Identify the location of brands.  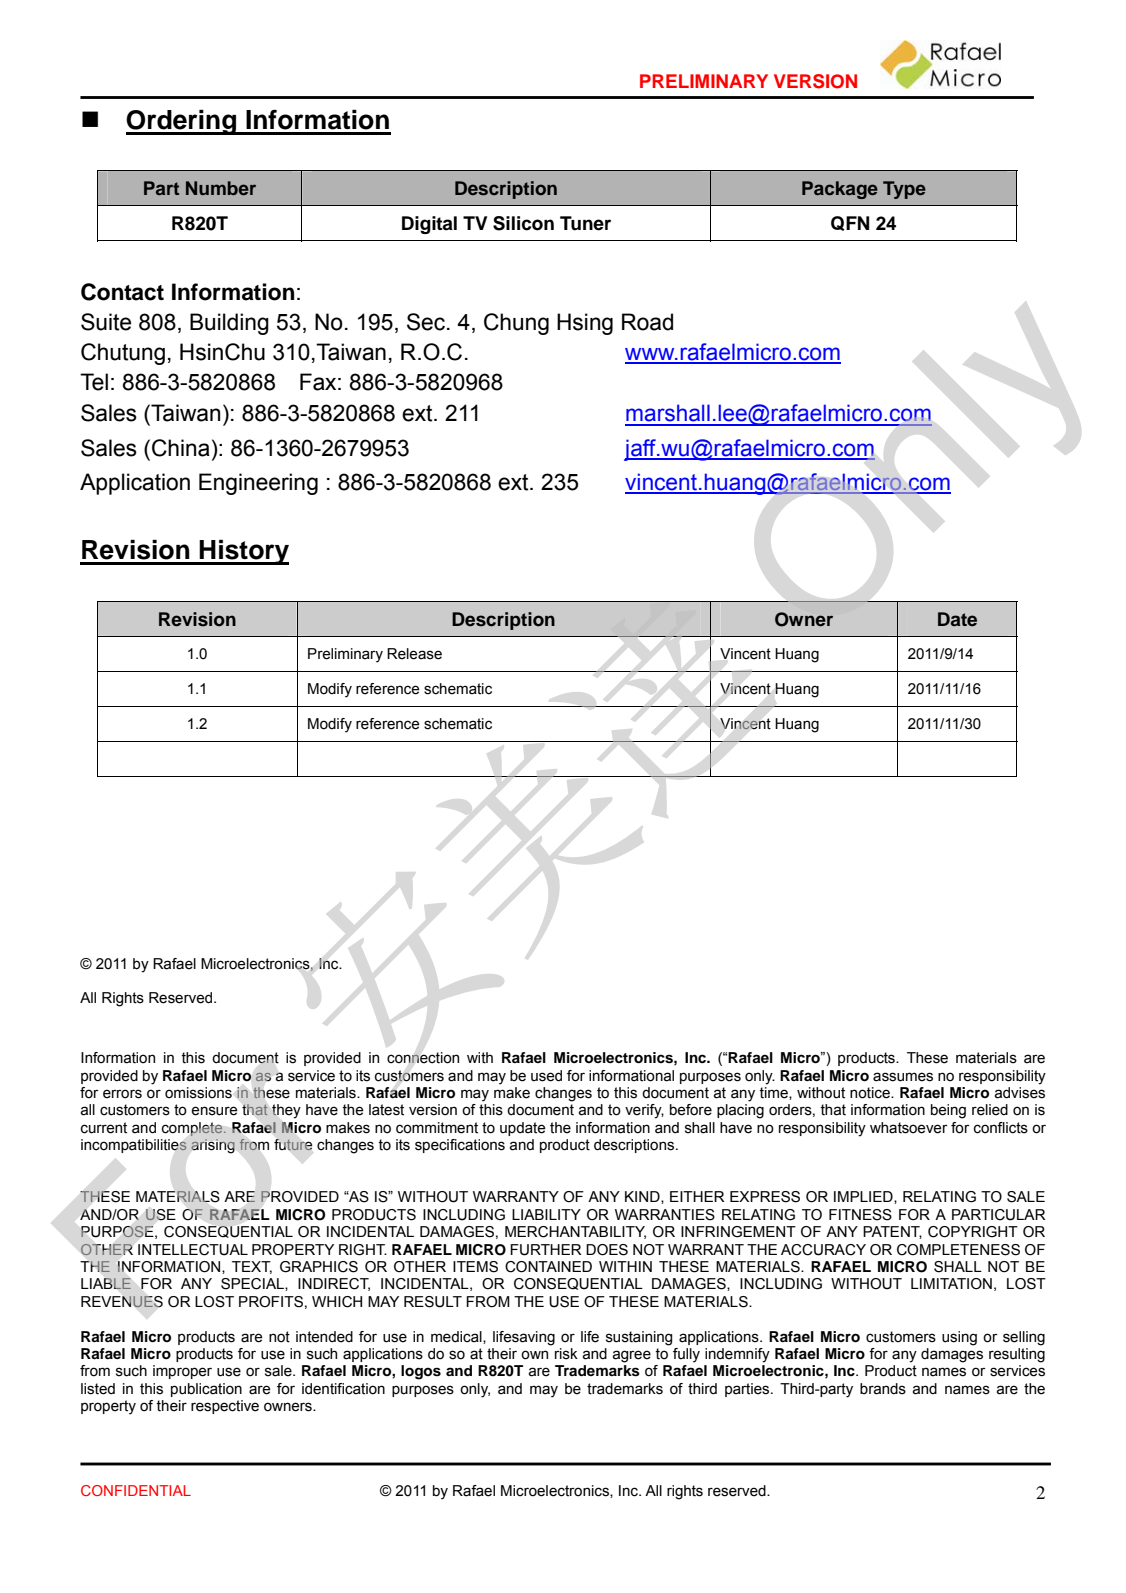
(883, 1389).
